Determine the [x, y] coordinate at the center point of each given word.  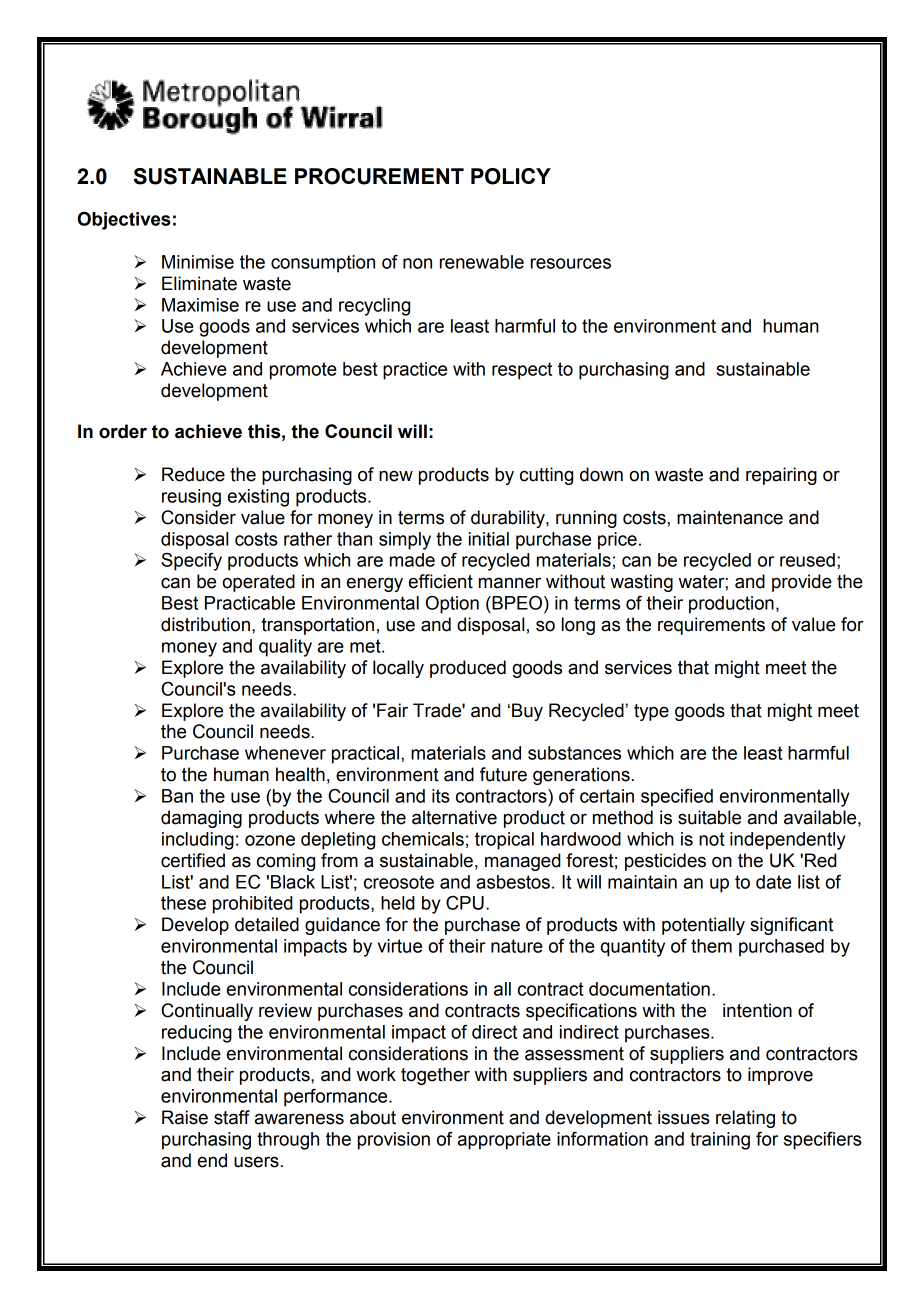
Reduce [193, 474]
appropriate [504, 1141]
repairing [781, 476]
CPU [465, 903]
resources [571, 263]
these [183, 903]
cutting [546, 476]
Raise [185, 1117]
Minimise [198, 262]
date [773, 882]
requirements [711, 626]
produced [468, 669]
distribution [205, 624]
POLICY [511, 176]
